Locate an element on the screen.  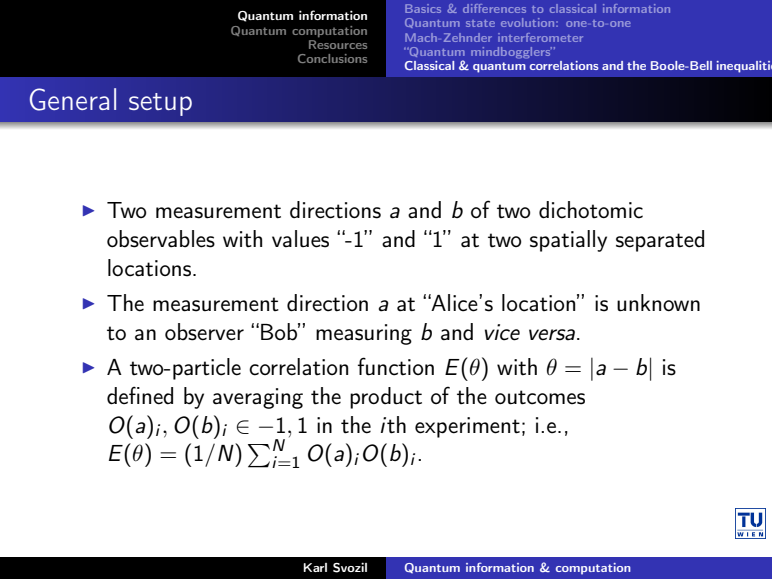
function is located at coordinates (396, 366).
